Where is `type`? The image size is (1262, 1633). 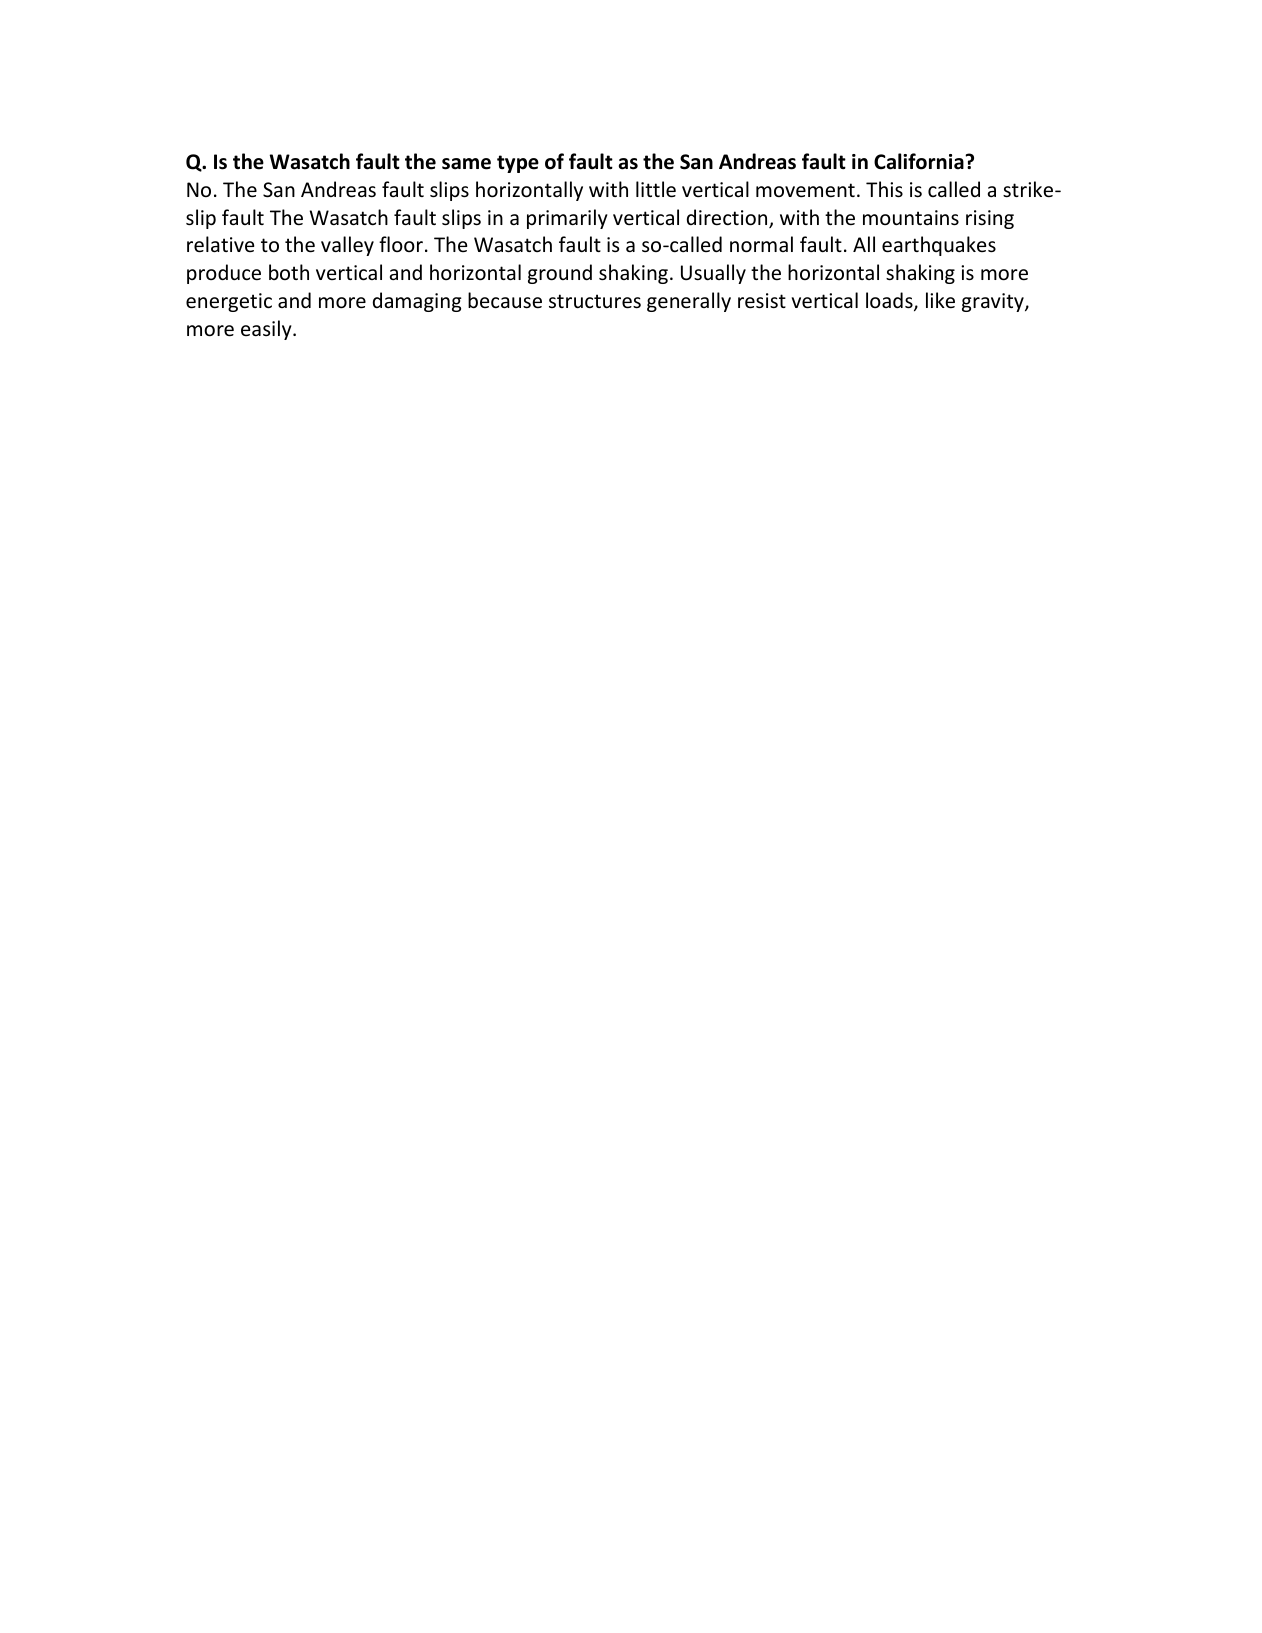 type is located at coordinates (518, 164).
